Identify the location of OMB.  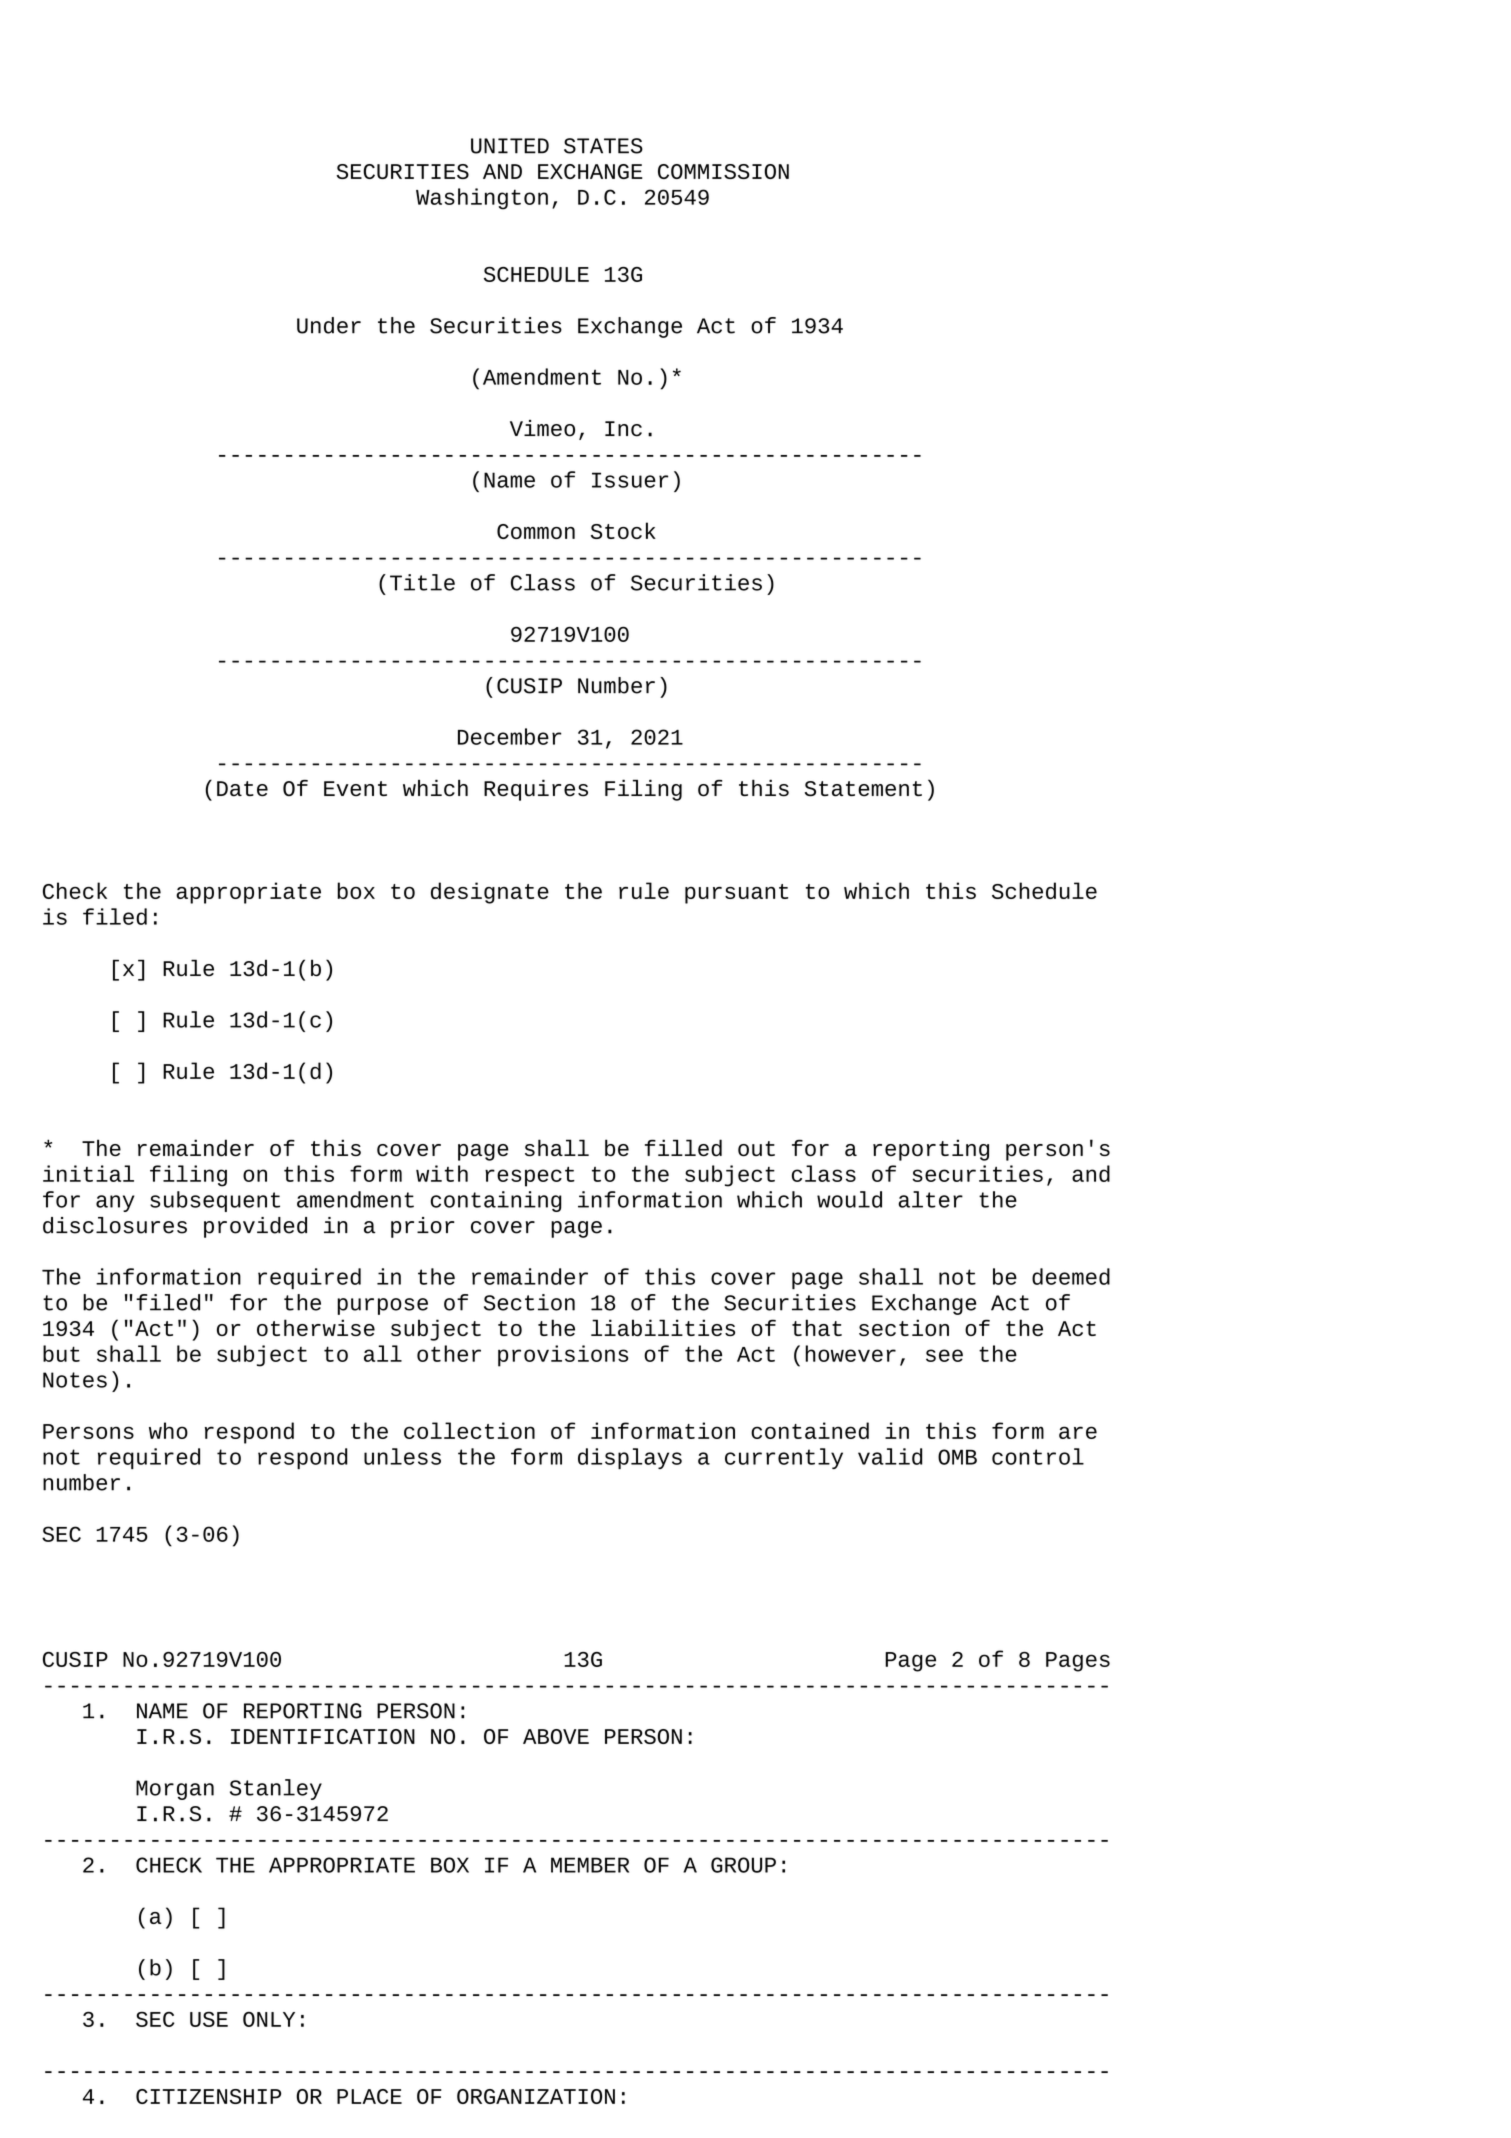
(957, 1457).
